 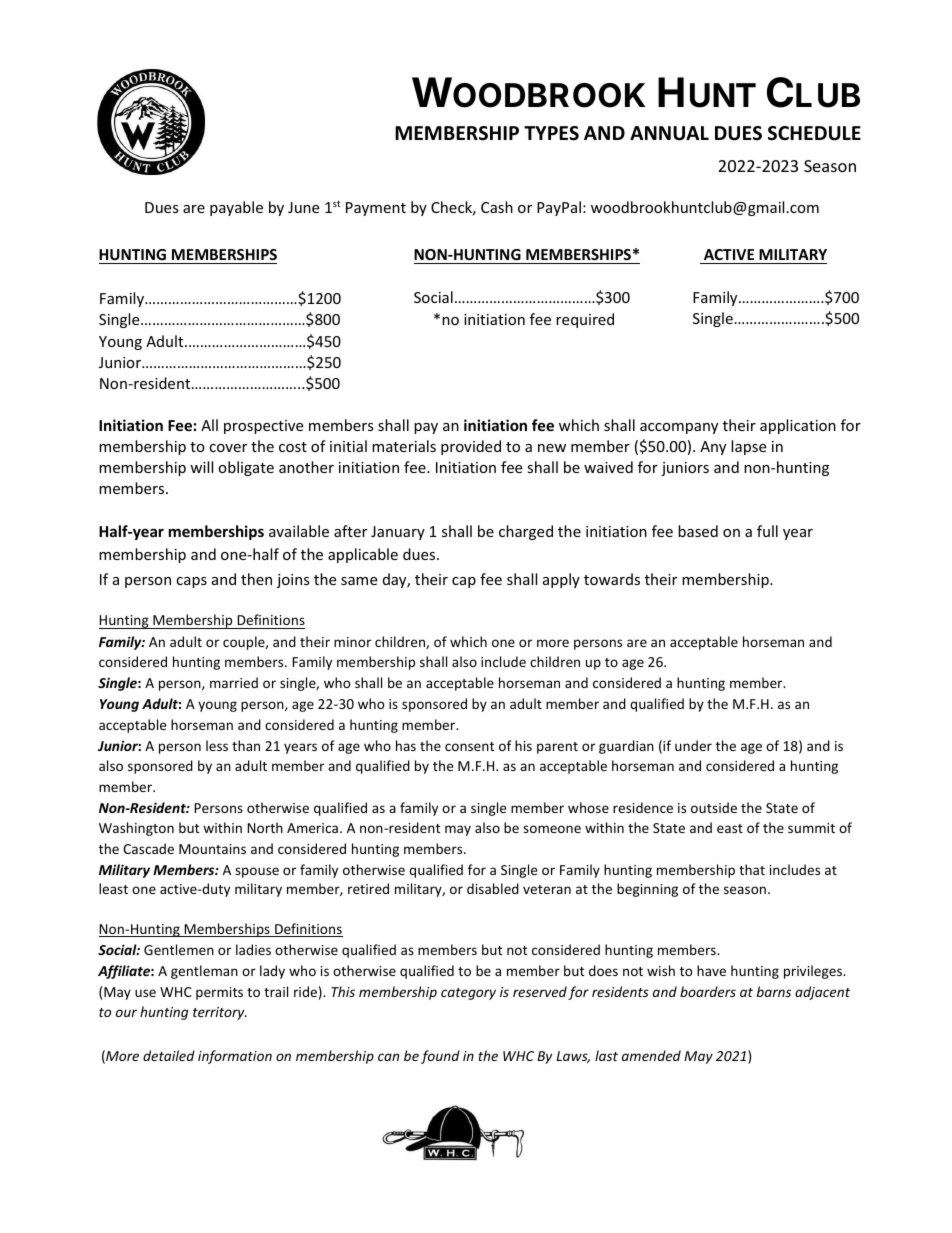 I want to click on apply, so click(x=561, y=580).
